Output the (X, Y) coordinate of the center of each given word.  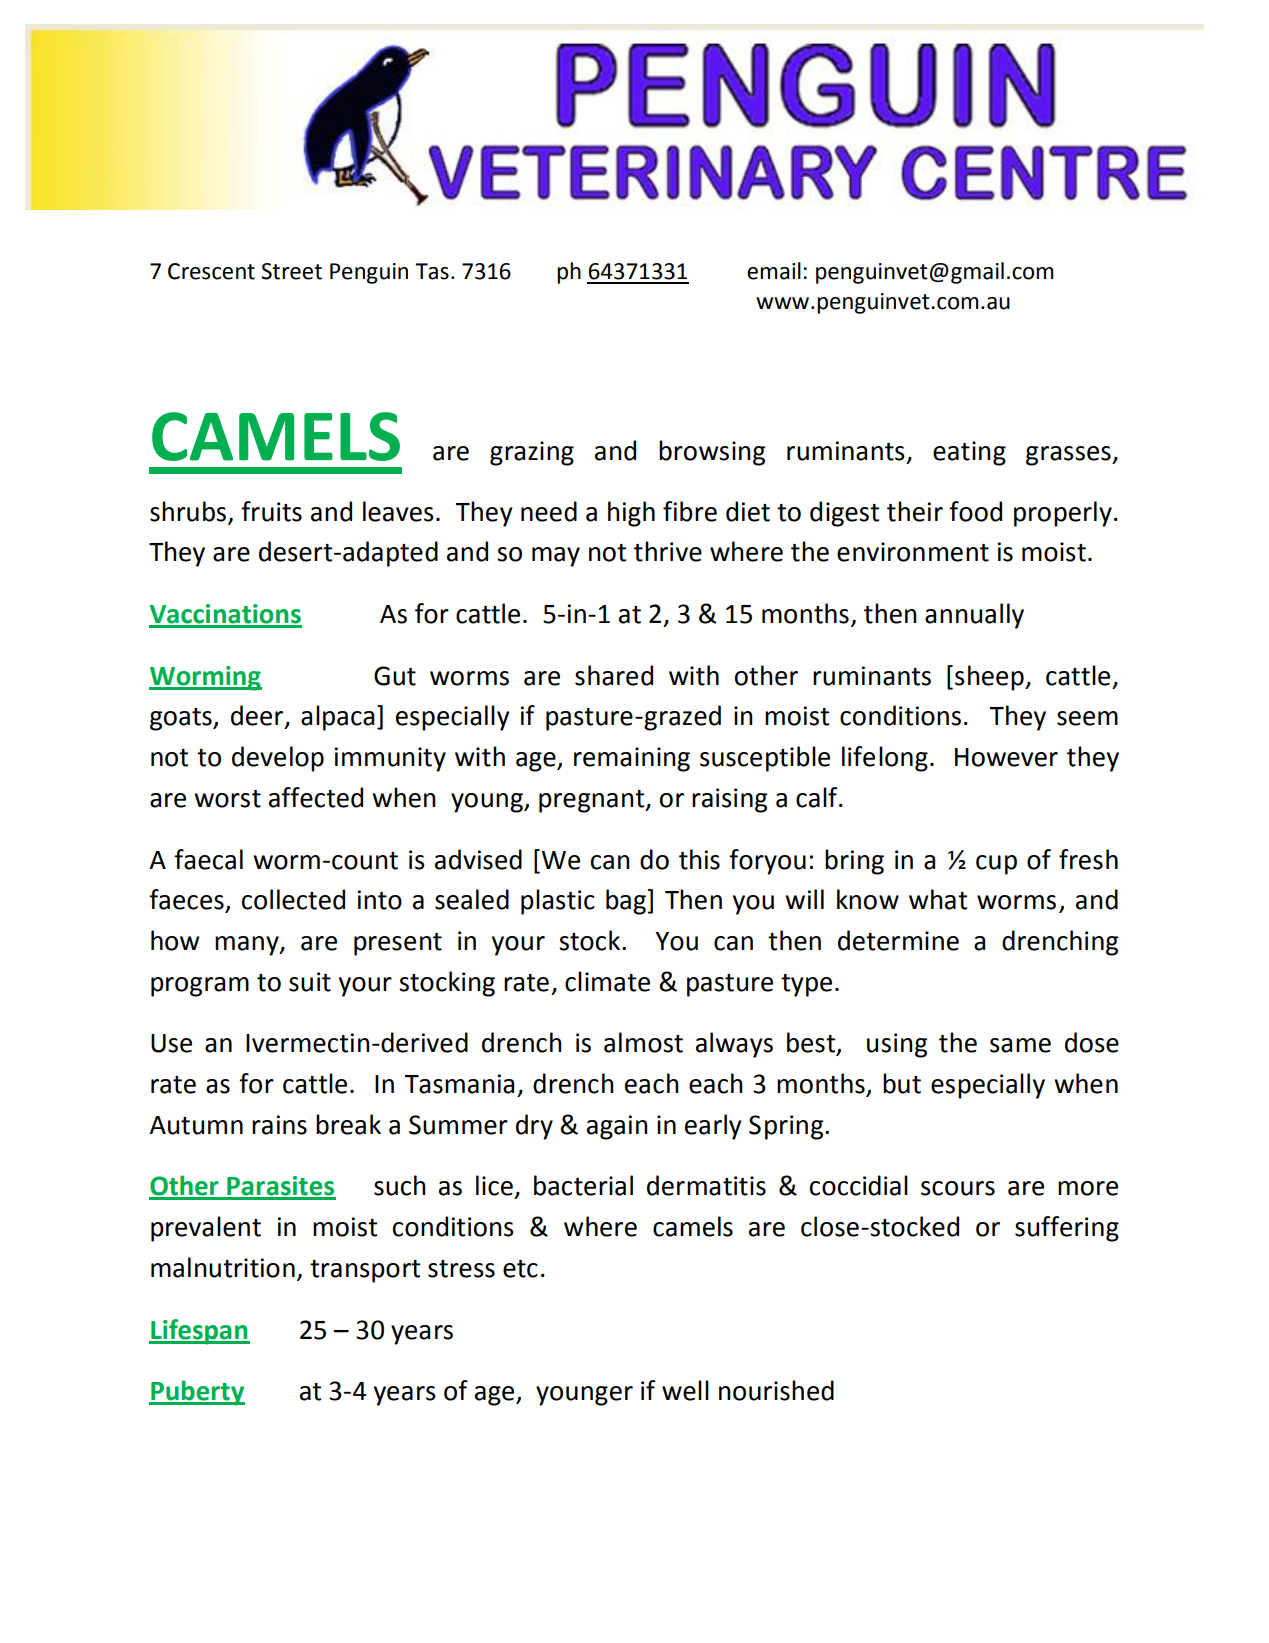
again (617, 1127)
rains (279, 1125)
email (774, 271)
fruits (271, 511)
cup (996, 865)
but (902, 1083)
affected (316, 797)
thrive (668, 551)
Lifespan (199, 1332)
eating (969, 453)
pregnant (593, 801)
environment (913, 552)
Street (291, 271)
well (685, 1390)
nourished (776, 1390)
